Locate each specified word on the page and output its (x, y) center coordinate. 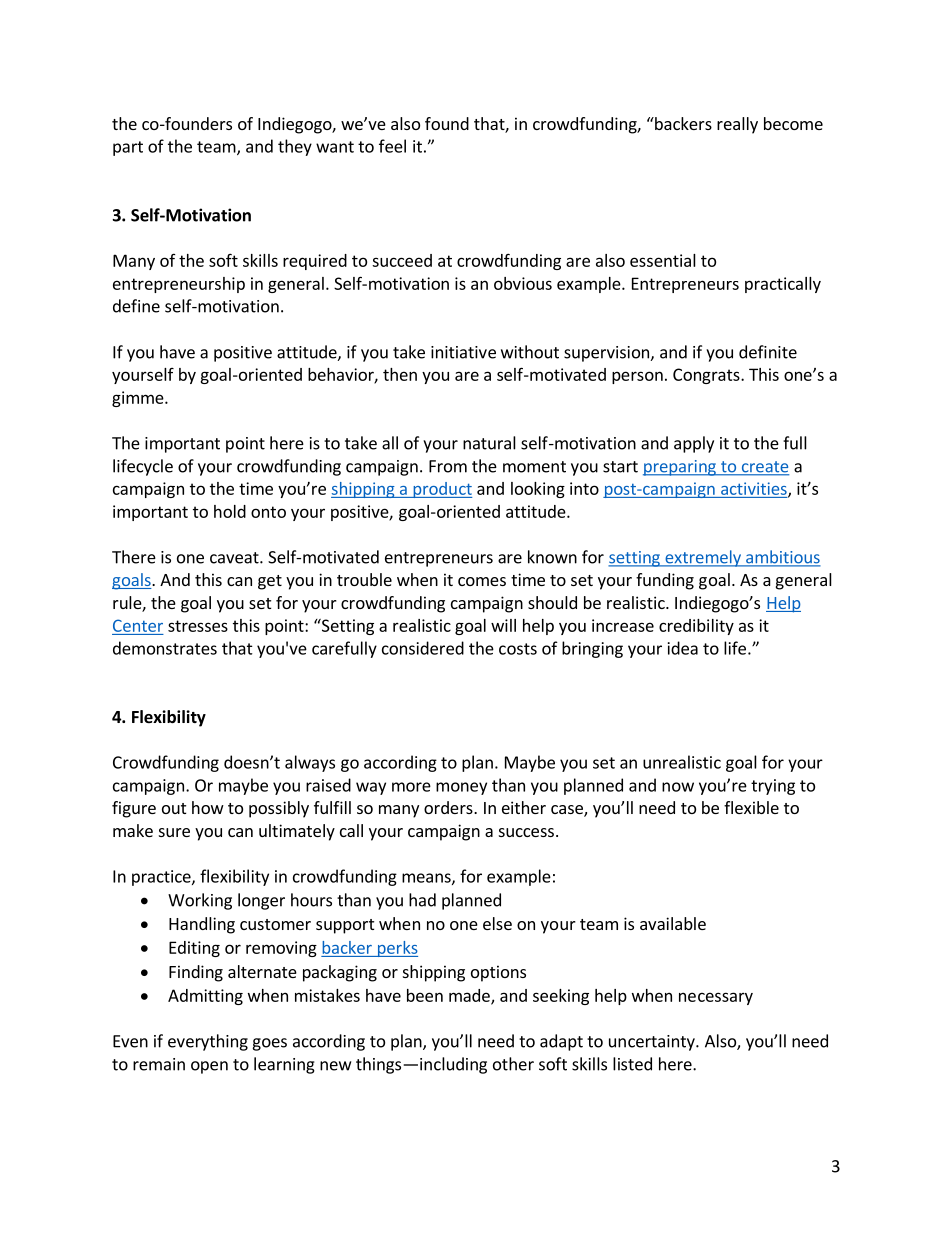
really (737, 125)
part (128, 148)
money (461, 788)
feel (392, 146)
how (208, 807)
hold (230, 511)
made (470, 996)
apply (694, 444)
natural (489, 443)
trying (773, 787)
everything (208, 1042)
